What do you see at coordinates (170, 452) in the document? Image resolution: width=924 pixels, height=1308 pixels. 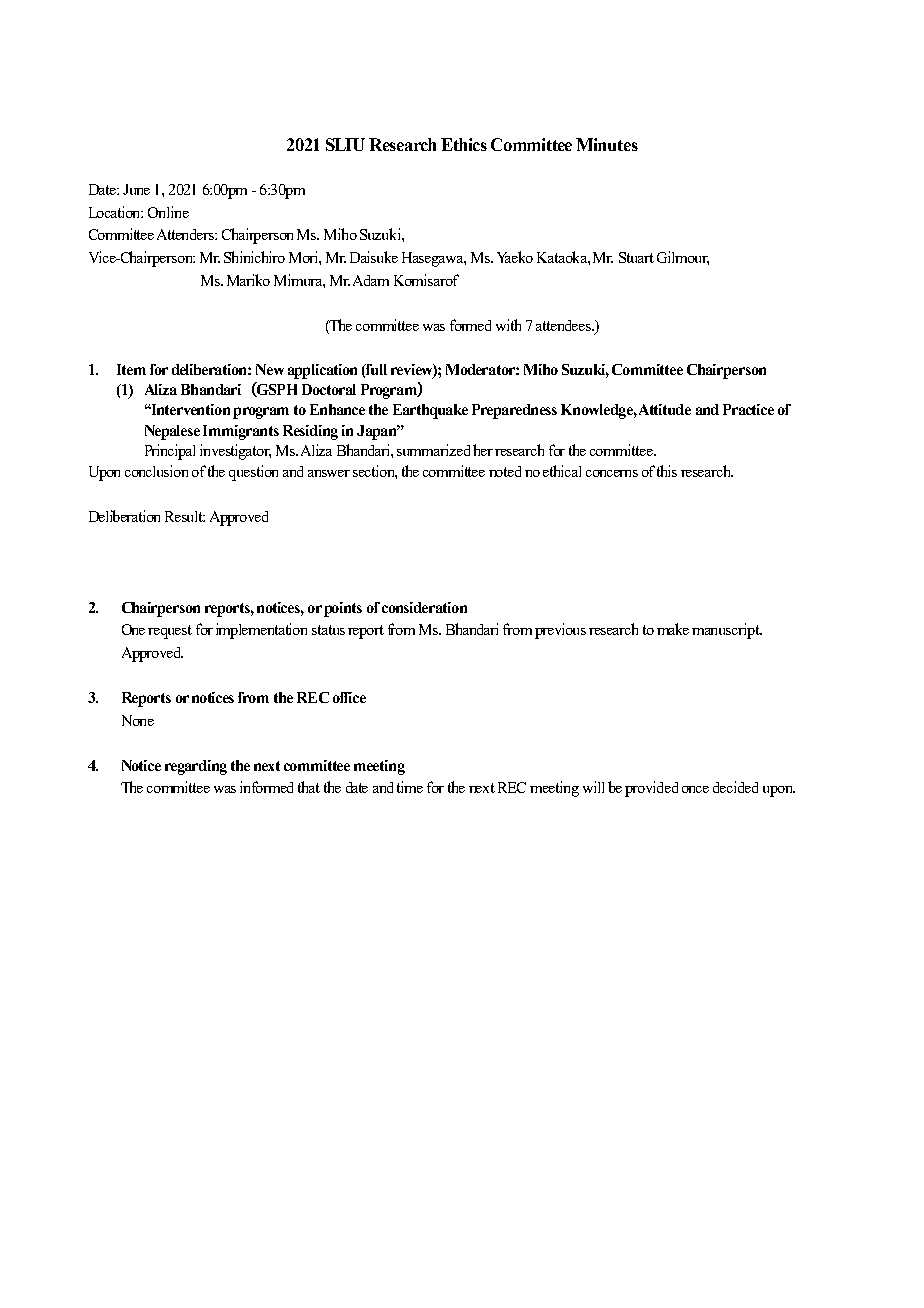 I see `Principal` at bounding box center [170, 452].
